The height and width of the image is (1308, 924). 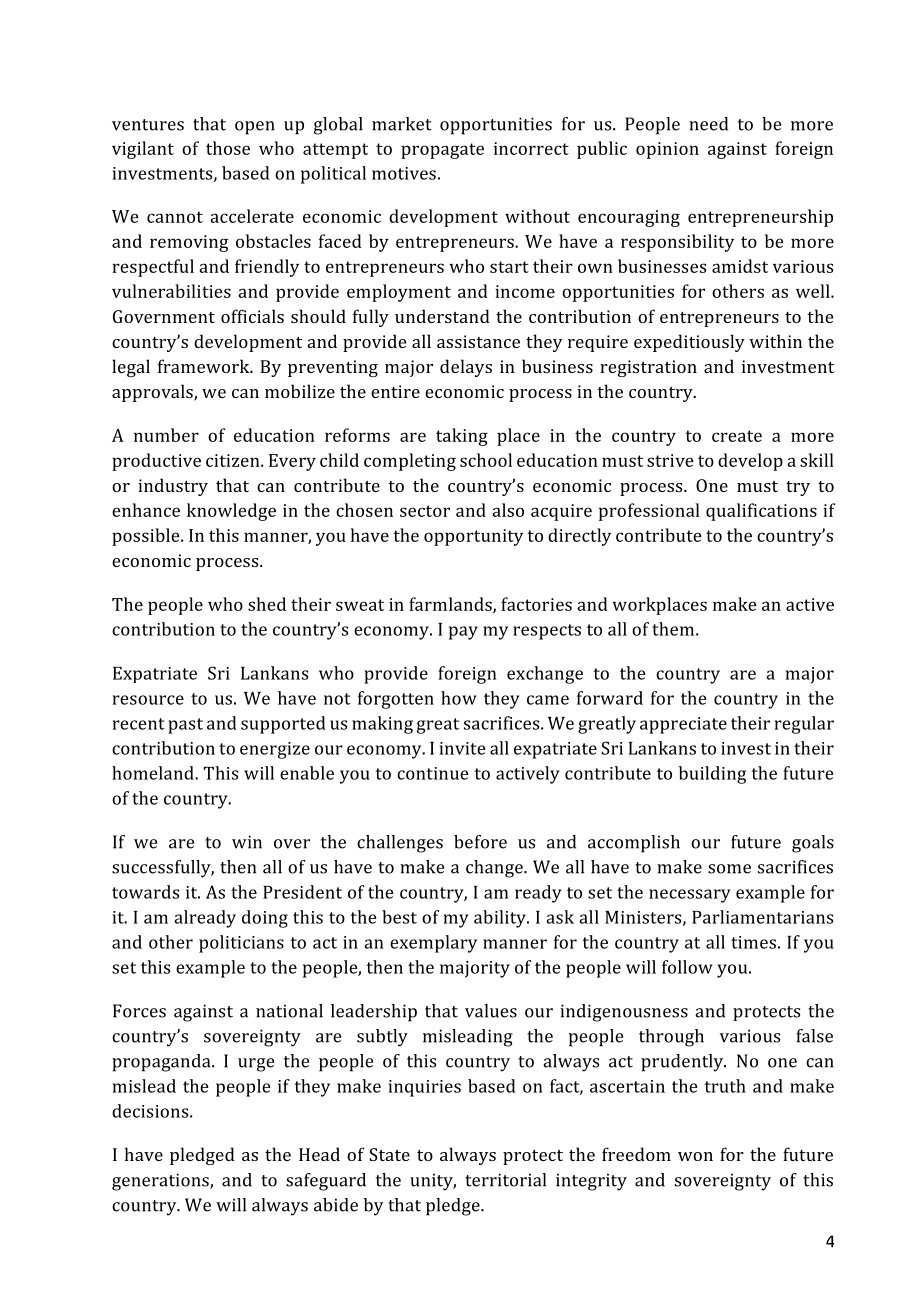 I want to click on generations, so click(x=161, y=1182).
